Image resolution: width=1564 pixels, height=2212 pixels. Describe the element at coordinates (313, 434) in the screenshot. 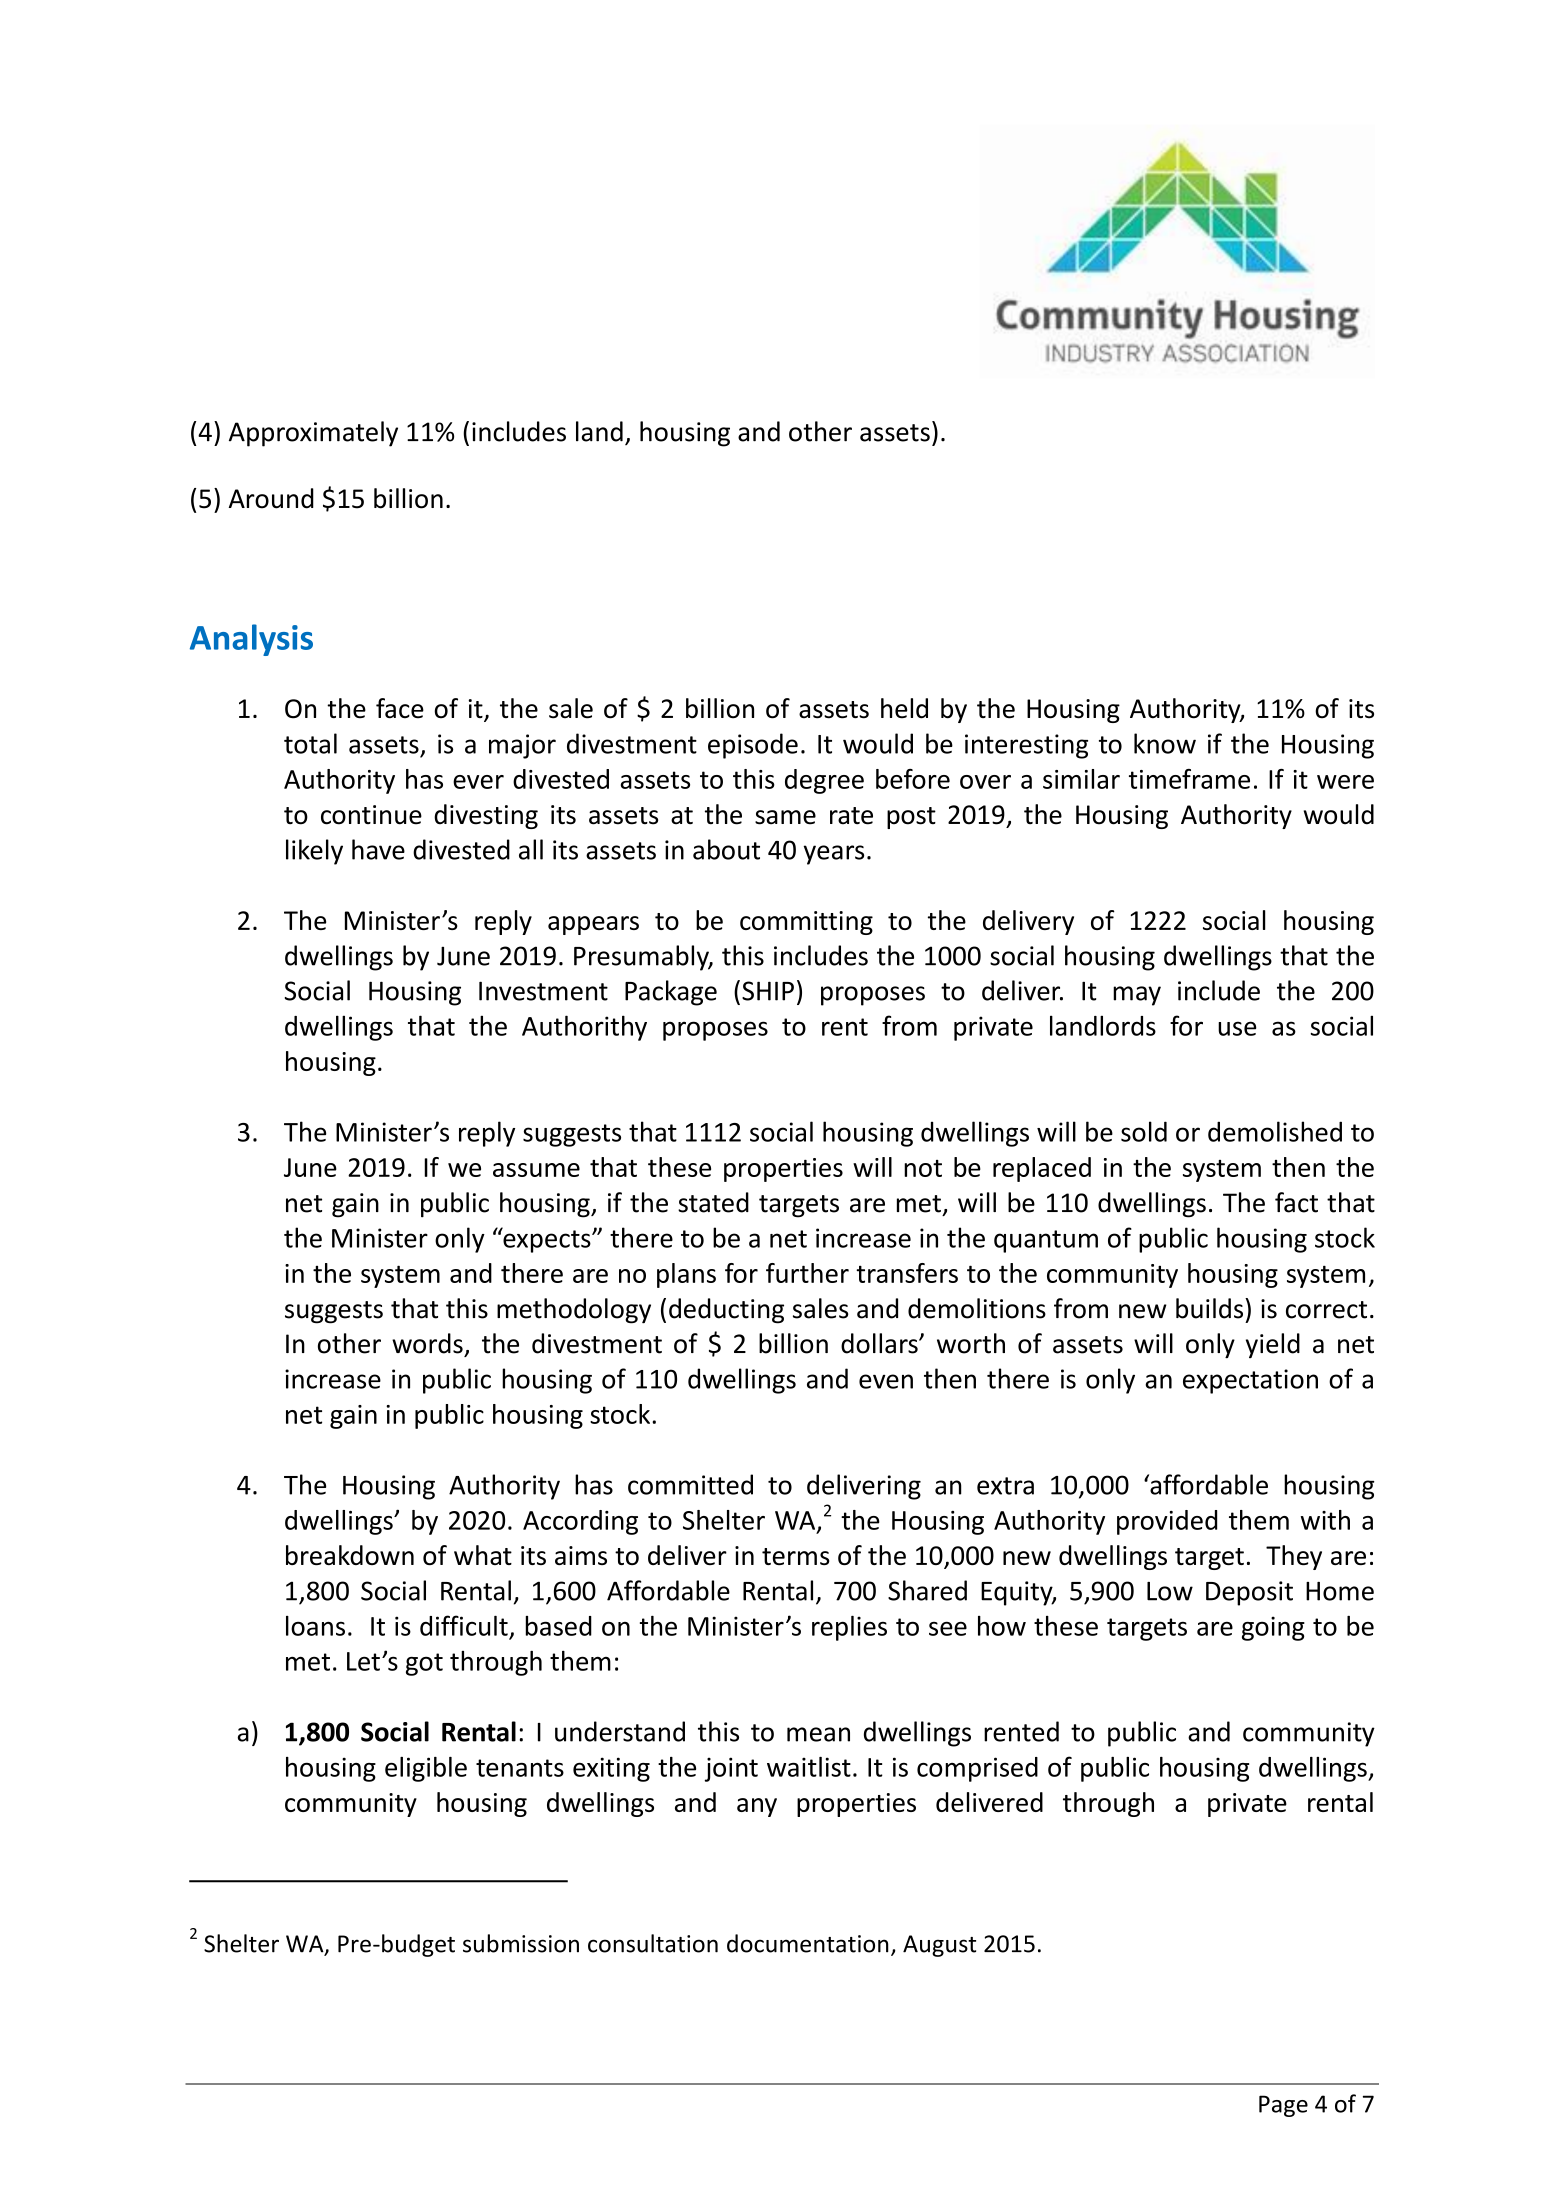

I see `Approximately` at that location.
